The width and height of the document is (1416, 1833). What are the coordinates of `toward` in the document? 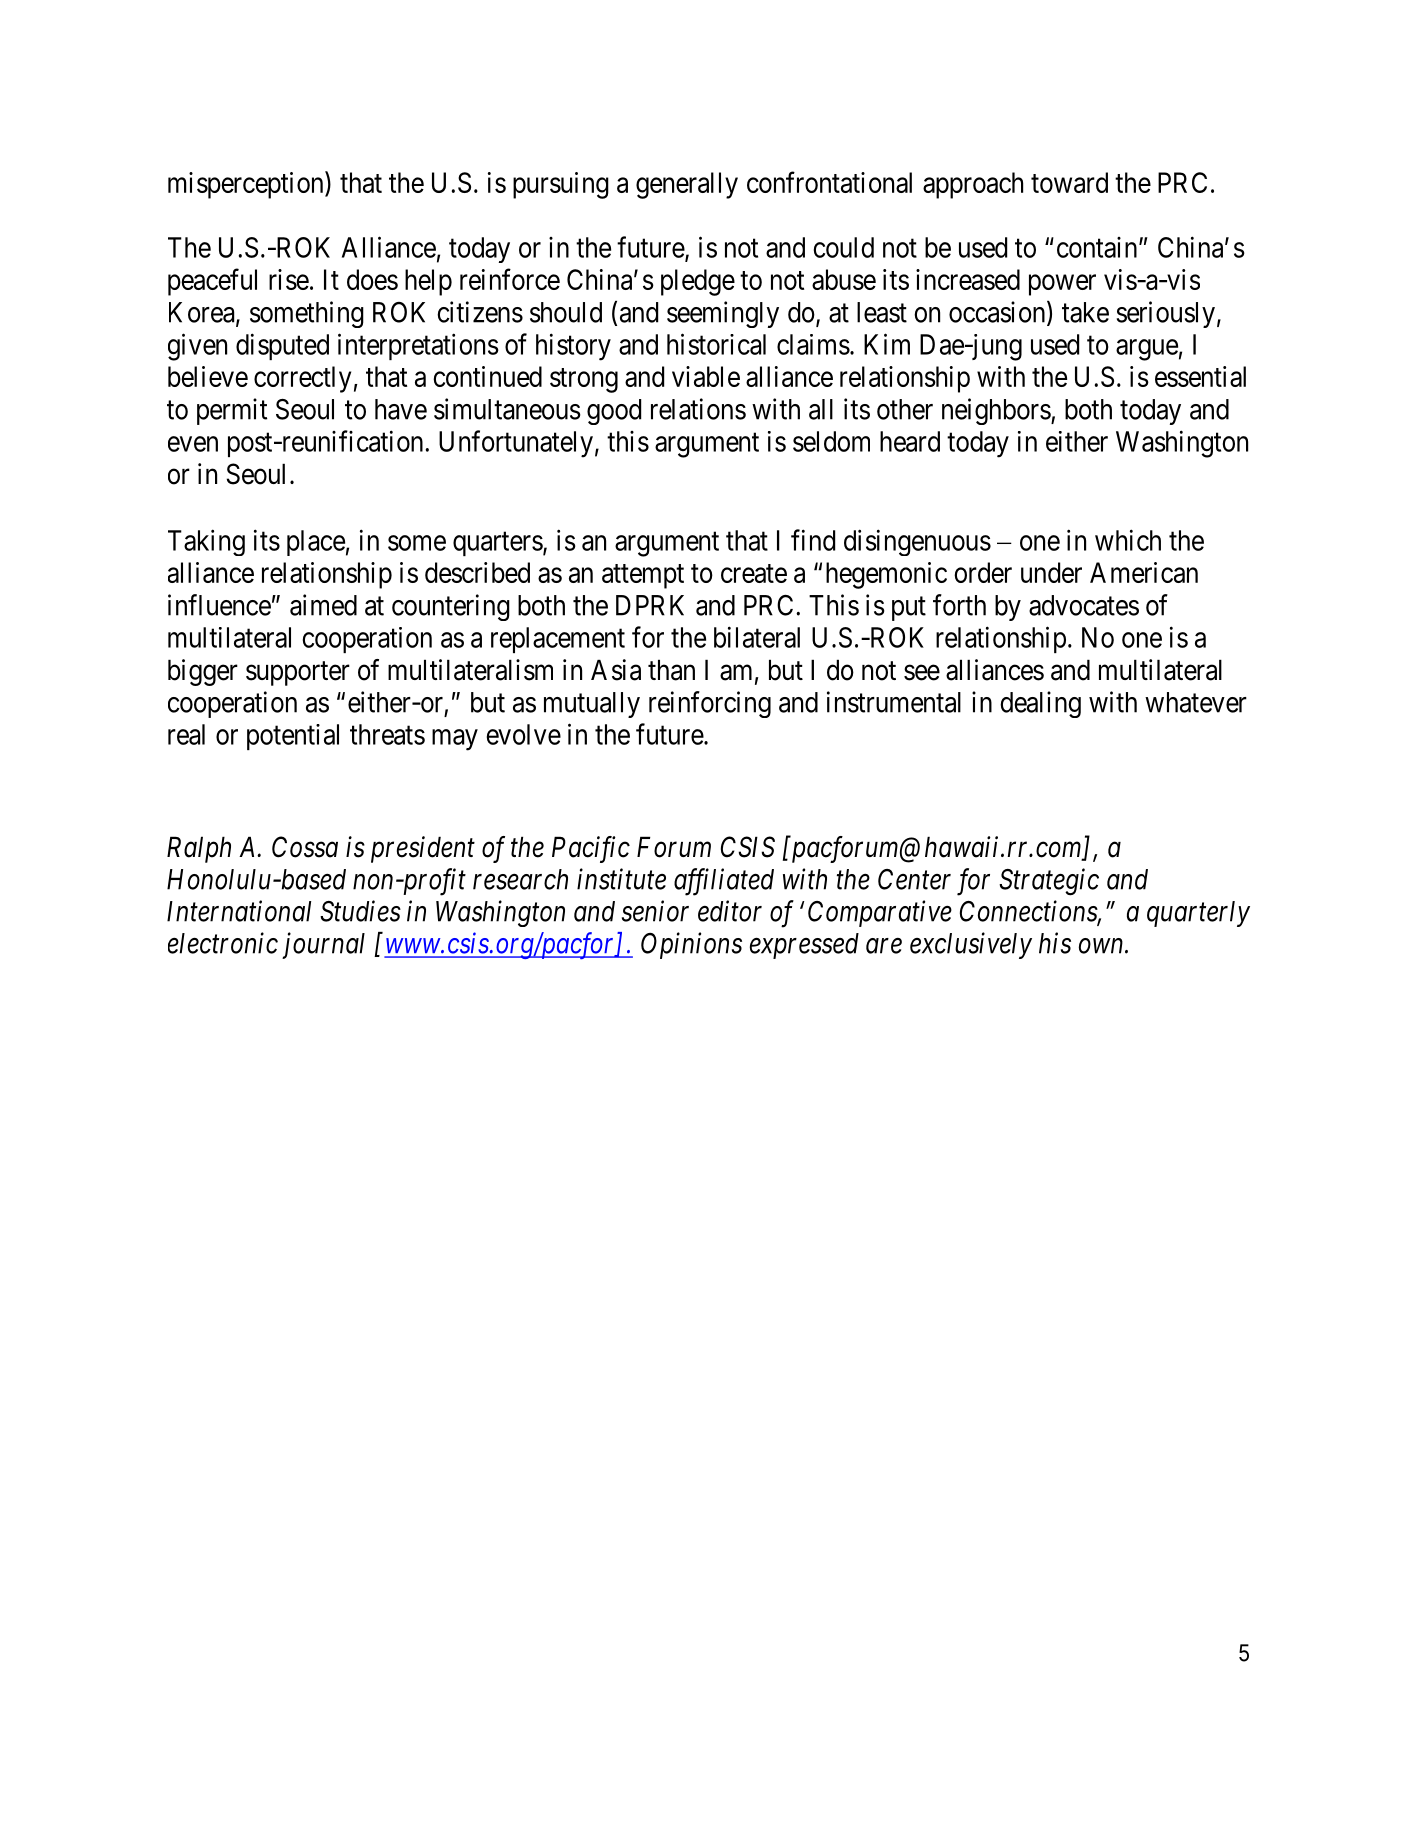 It's located at (1069, 182).
